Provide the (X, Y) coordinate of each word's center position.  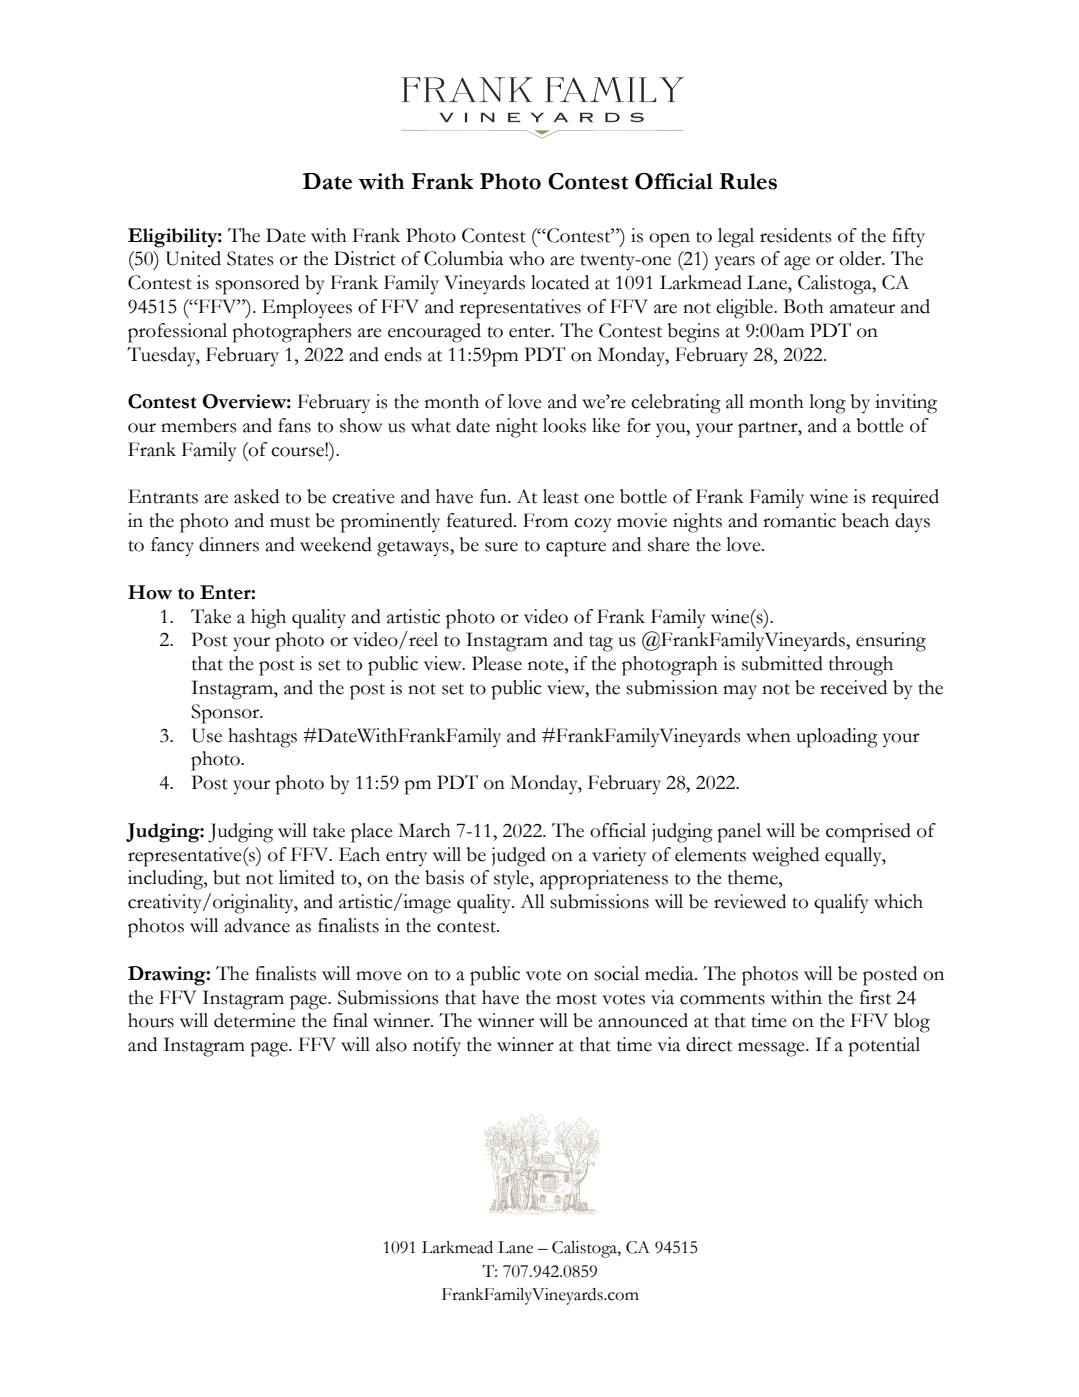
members (199, 425)
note (547, 665)
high (268, 619)
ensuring (891, 642)
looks (564, 425)
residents (796, 235)
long (827, 404)
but (226, 877)
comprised (868, 833)
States (250, 258)
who (526, 258)
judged (519, 857)
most (576, 999)
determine (255, 1020)
